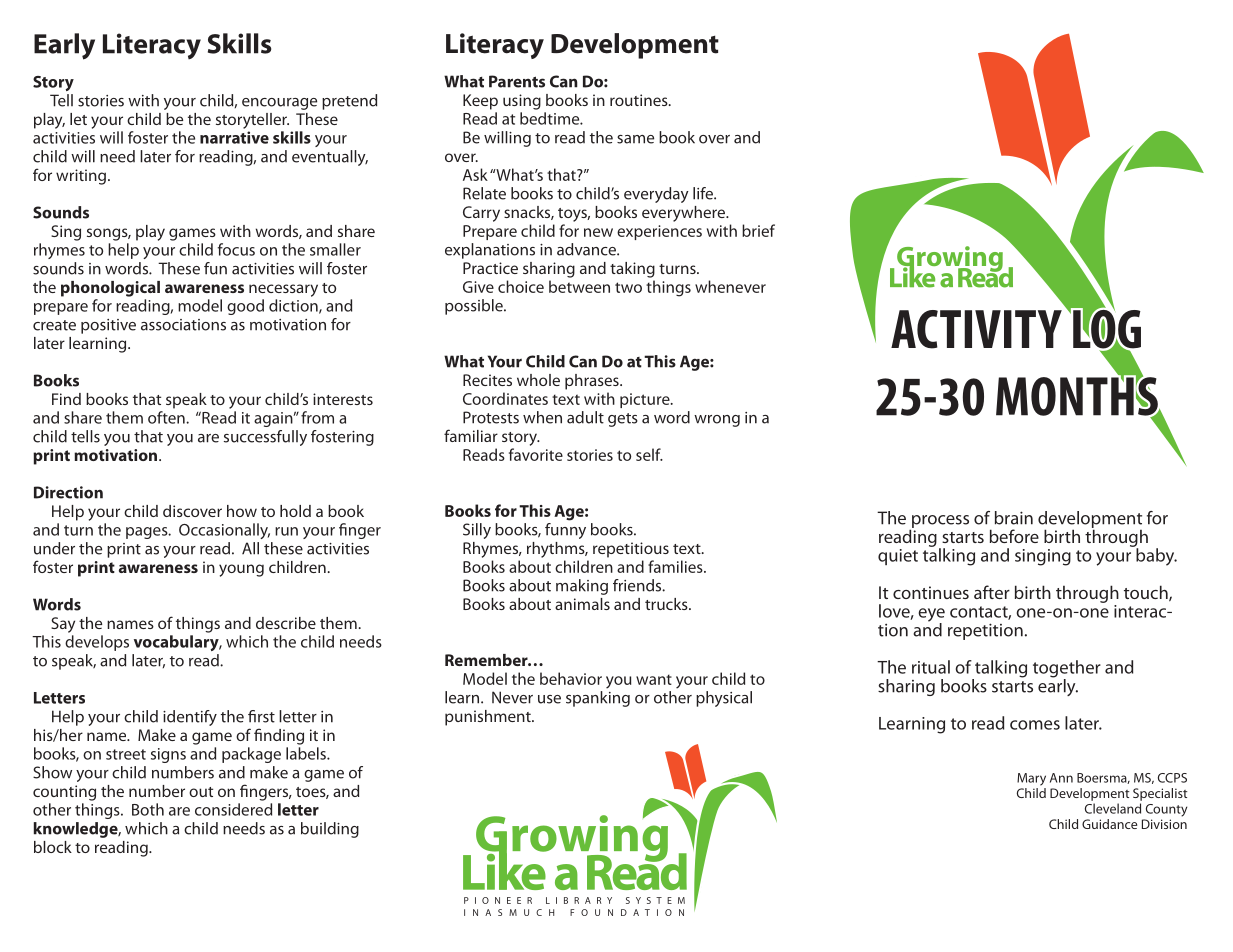 The width and height of the screenshot is (1233, 952). What do you see at coordinates (976, 329) in the screenshot?
I see `ACTIVITY` at bounding box center [976, 329].
